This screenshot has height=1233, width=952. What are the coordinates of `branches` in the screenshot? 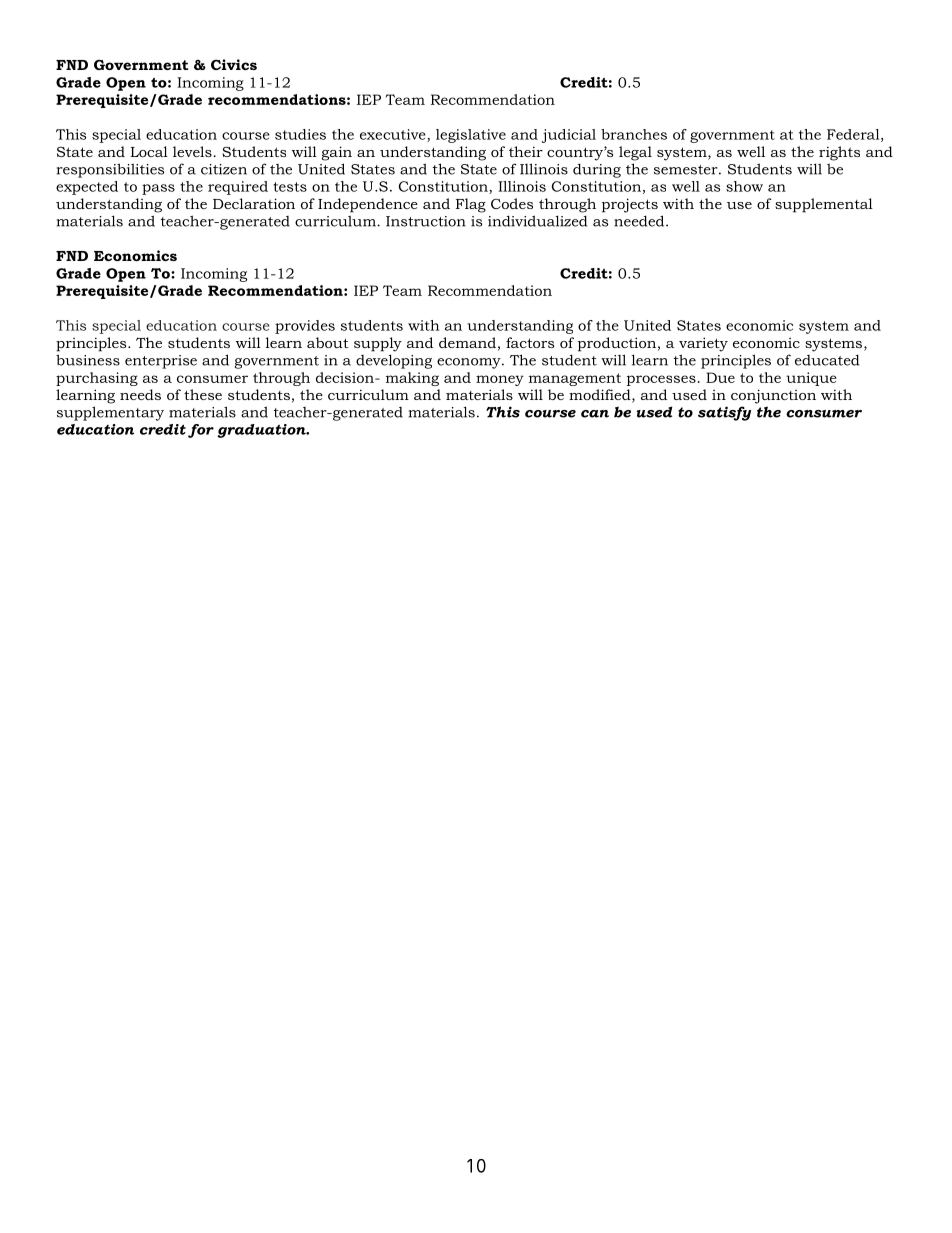 It's located at (634, 134).
